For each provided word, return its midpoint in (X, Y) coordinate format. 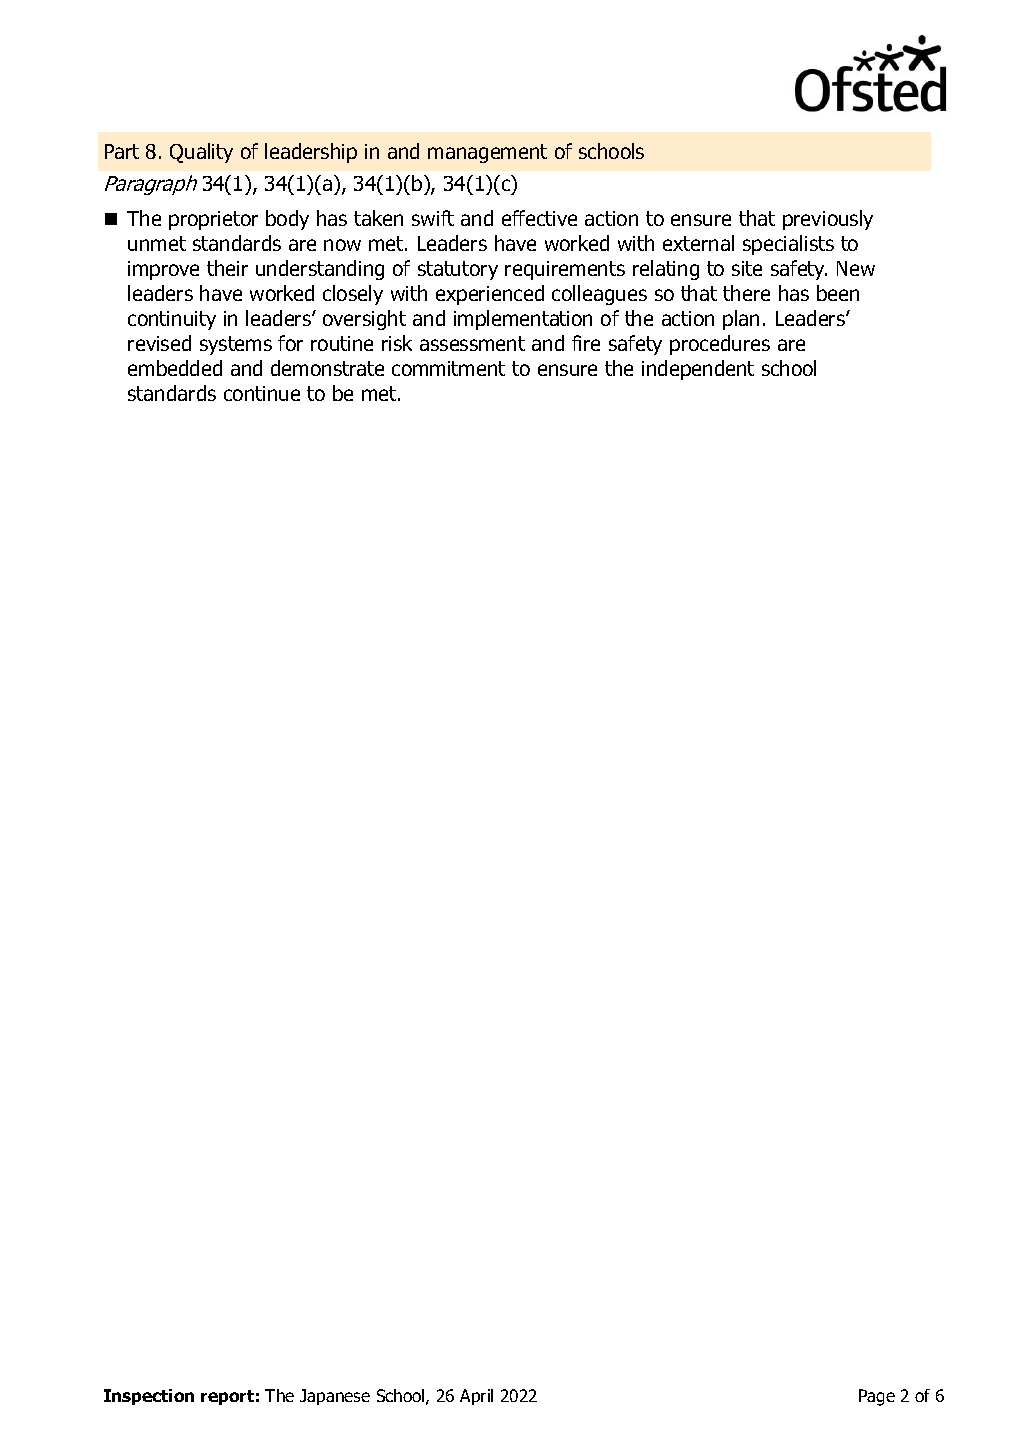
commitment (448, 368)
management (487, 153)
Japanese (335, 1397)
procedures (720, 345)
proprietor (213, 220)
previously (828, 220)
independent (698, 370)
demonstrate (327, 368)
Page (877, 1397)
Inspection (149, 1397)
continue (262, 393)
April (476, 1397)
